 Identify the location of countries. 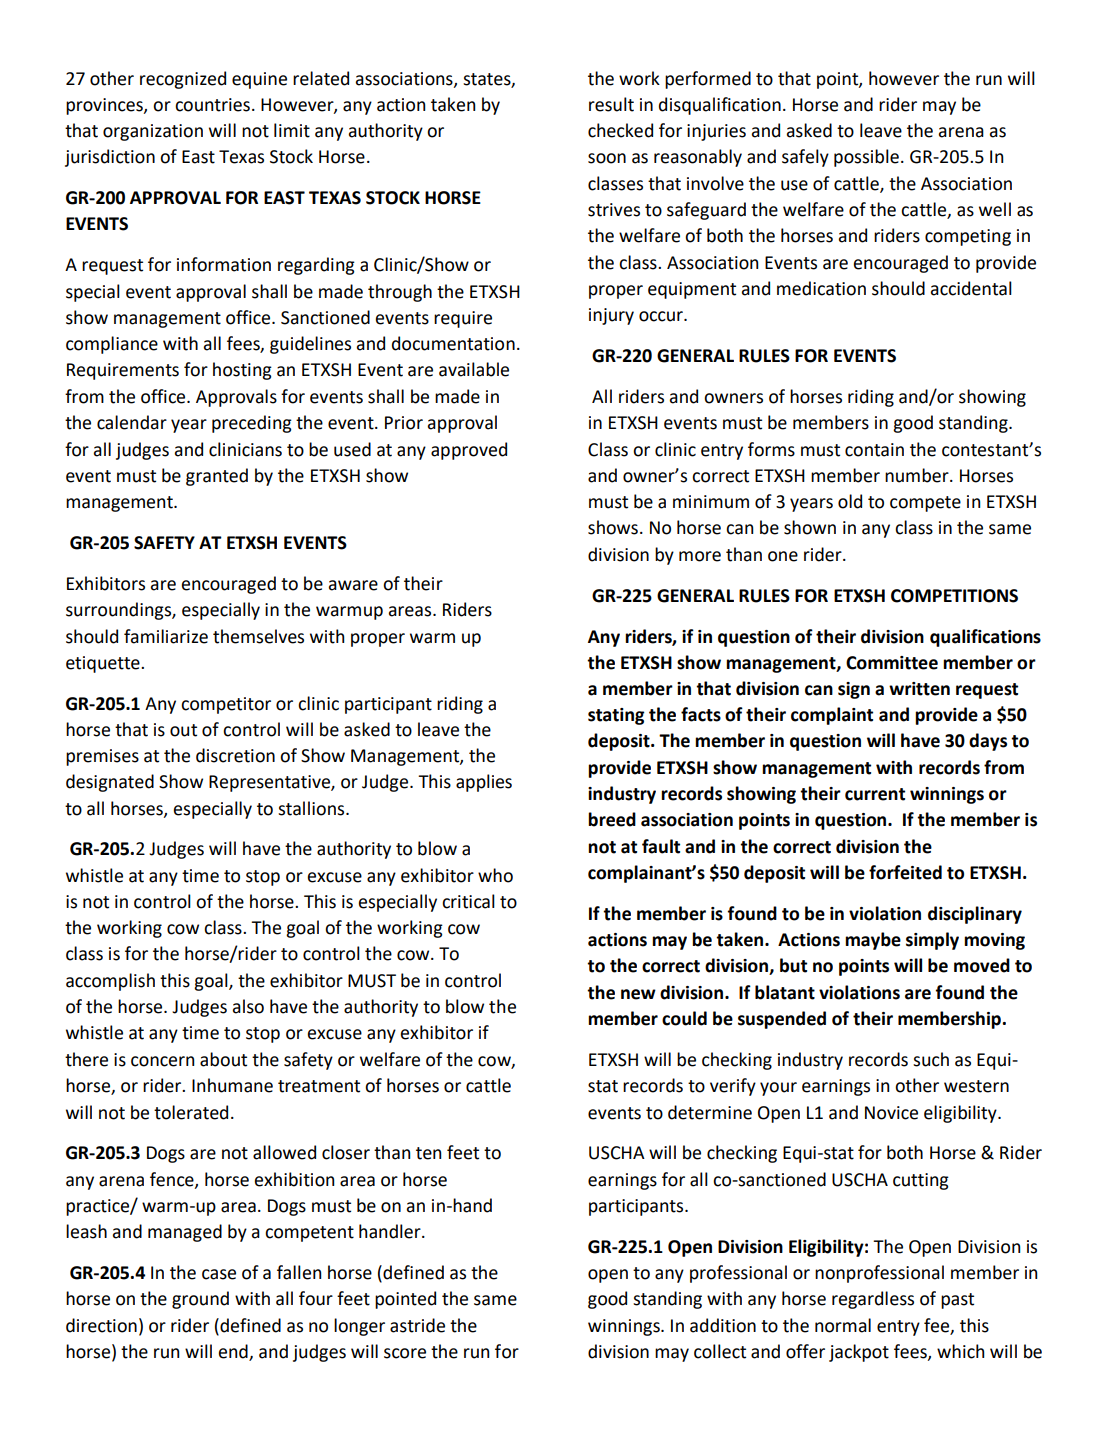
(212, 105).
